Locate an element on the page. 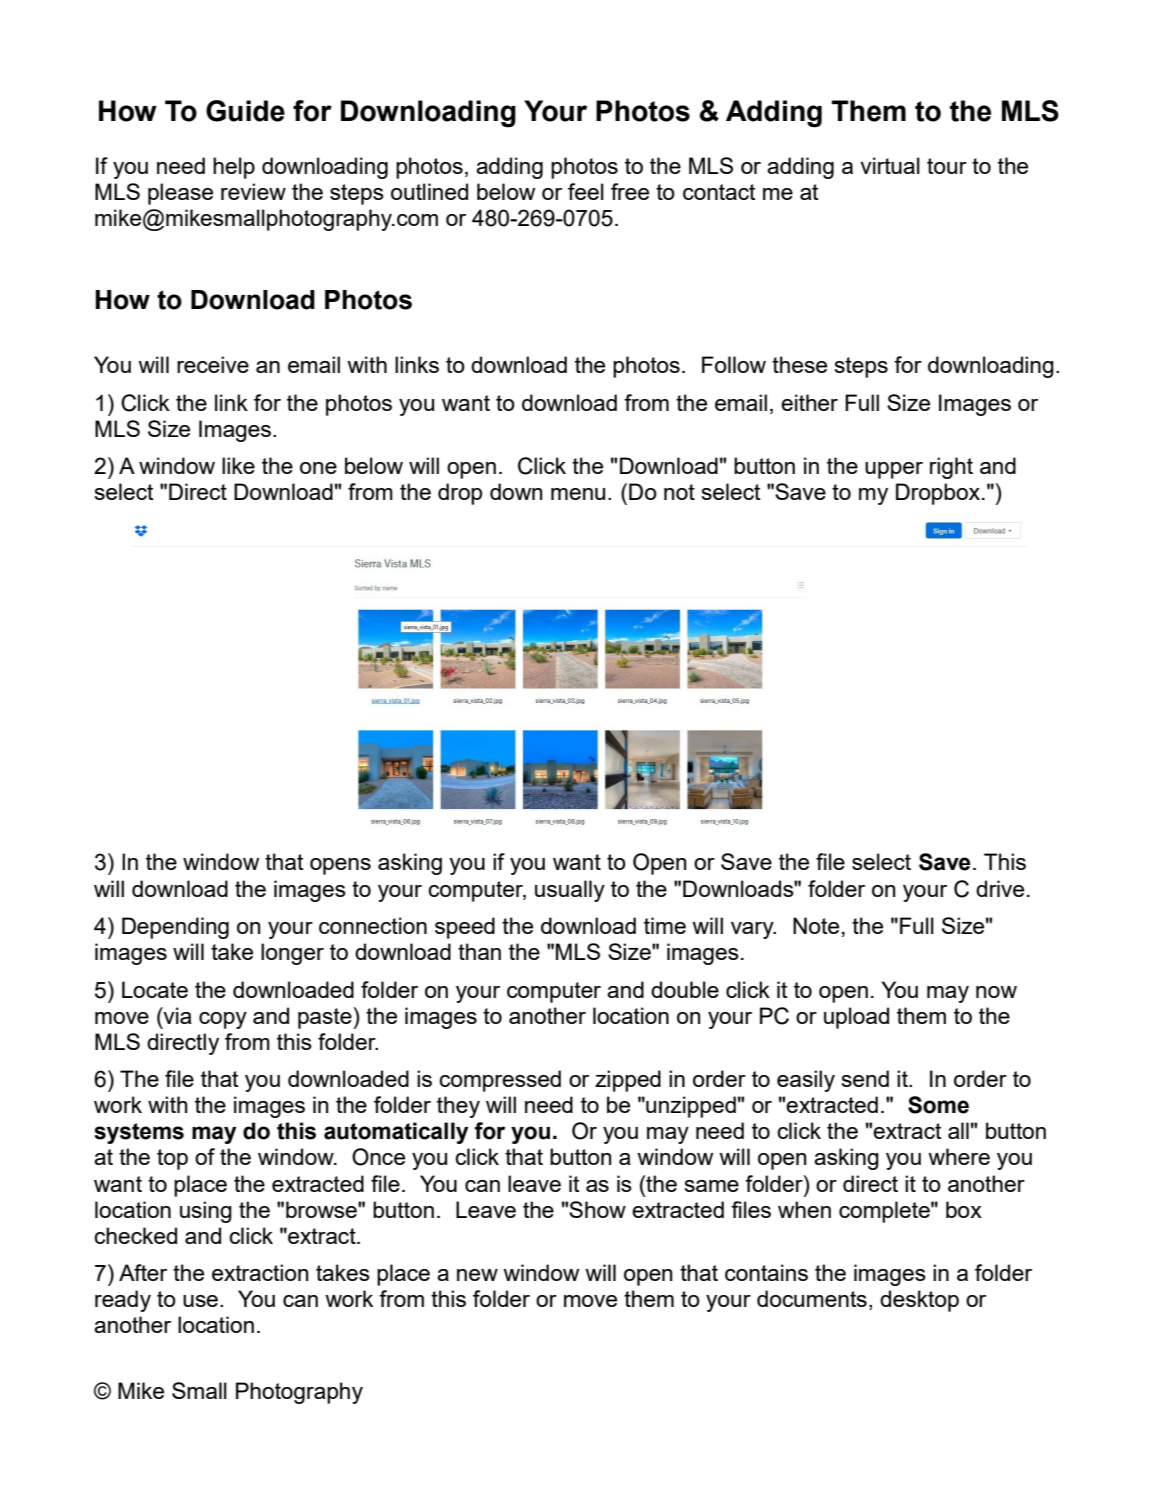 The image size is (1158, 1498). new is located at coordinates (477, 1275).
